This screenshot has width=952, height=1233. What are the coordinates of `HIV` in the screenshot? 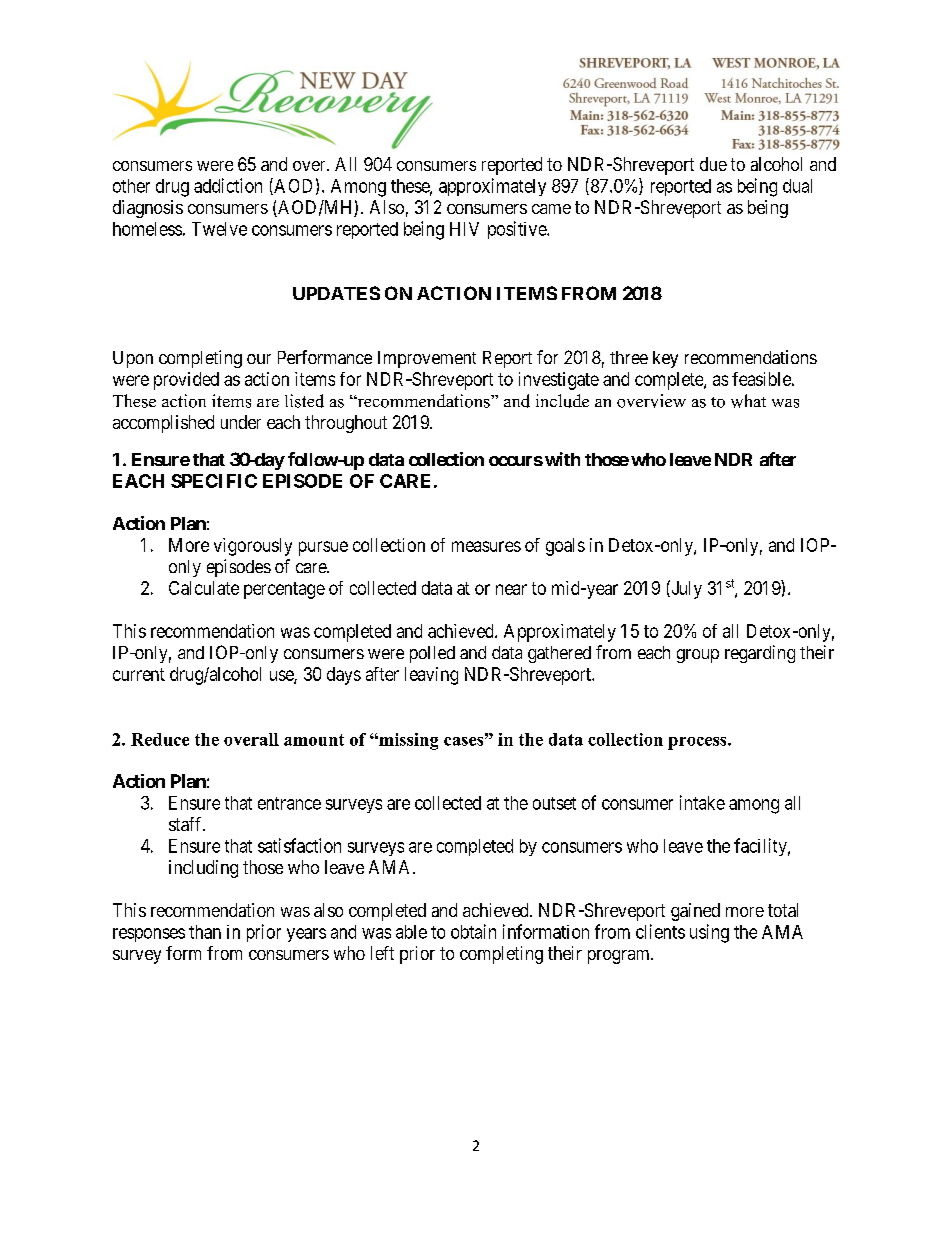 It's located at (464, 229).
